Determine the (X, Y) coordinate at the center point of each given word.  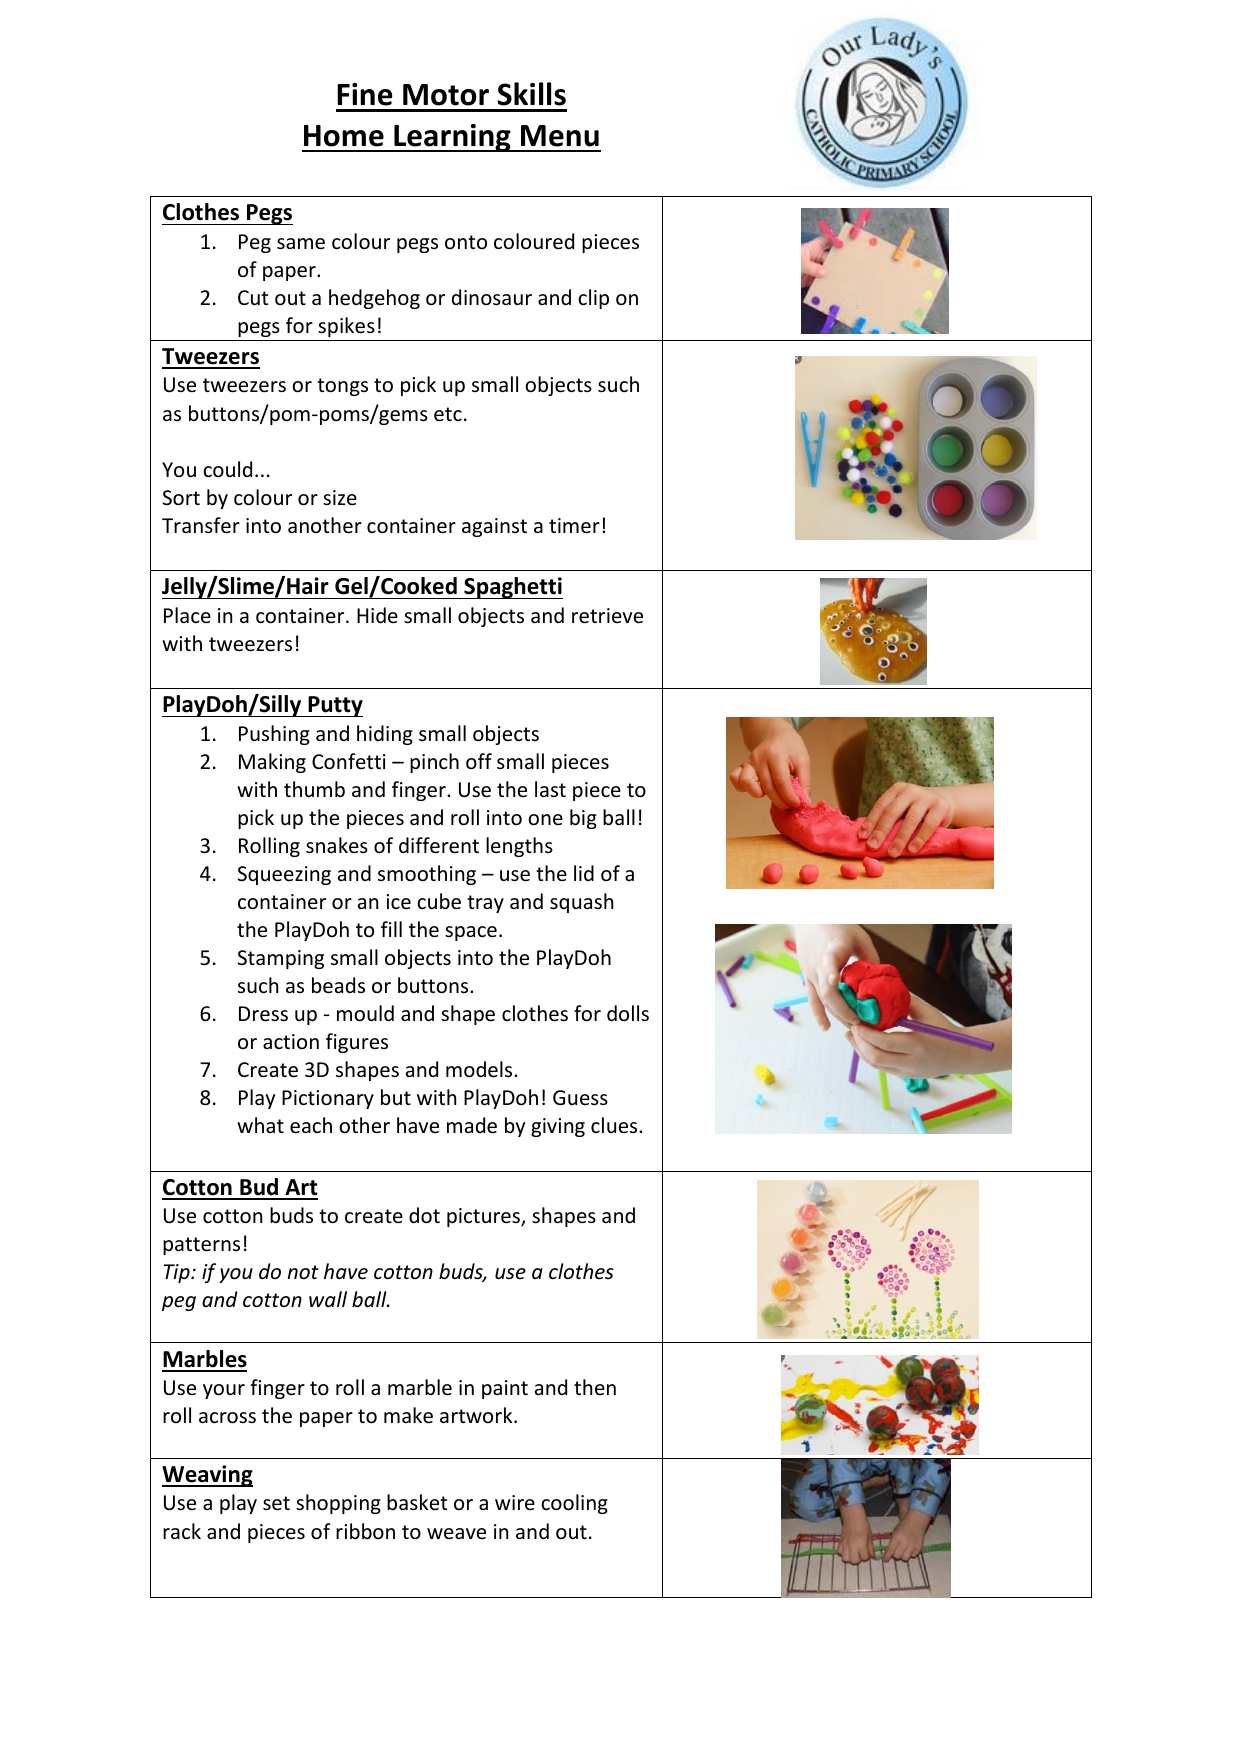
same (301, 244)
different (439, 845)
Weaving (207, 1476)
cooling (574, 1504)
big (583, 819)
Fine (365, 94)
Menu (560, 136)
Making (272, 763)
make (408, 1415)
